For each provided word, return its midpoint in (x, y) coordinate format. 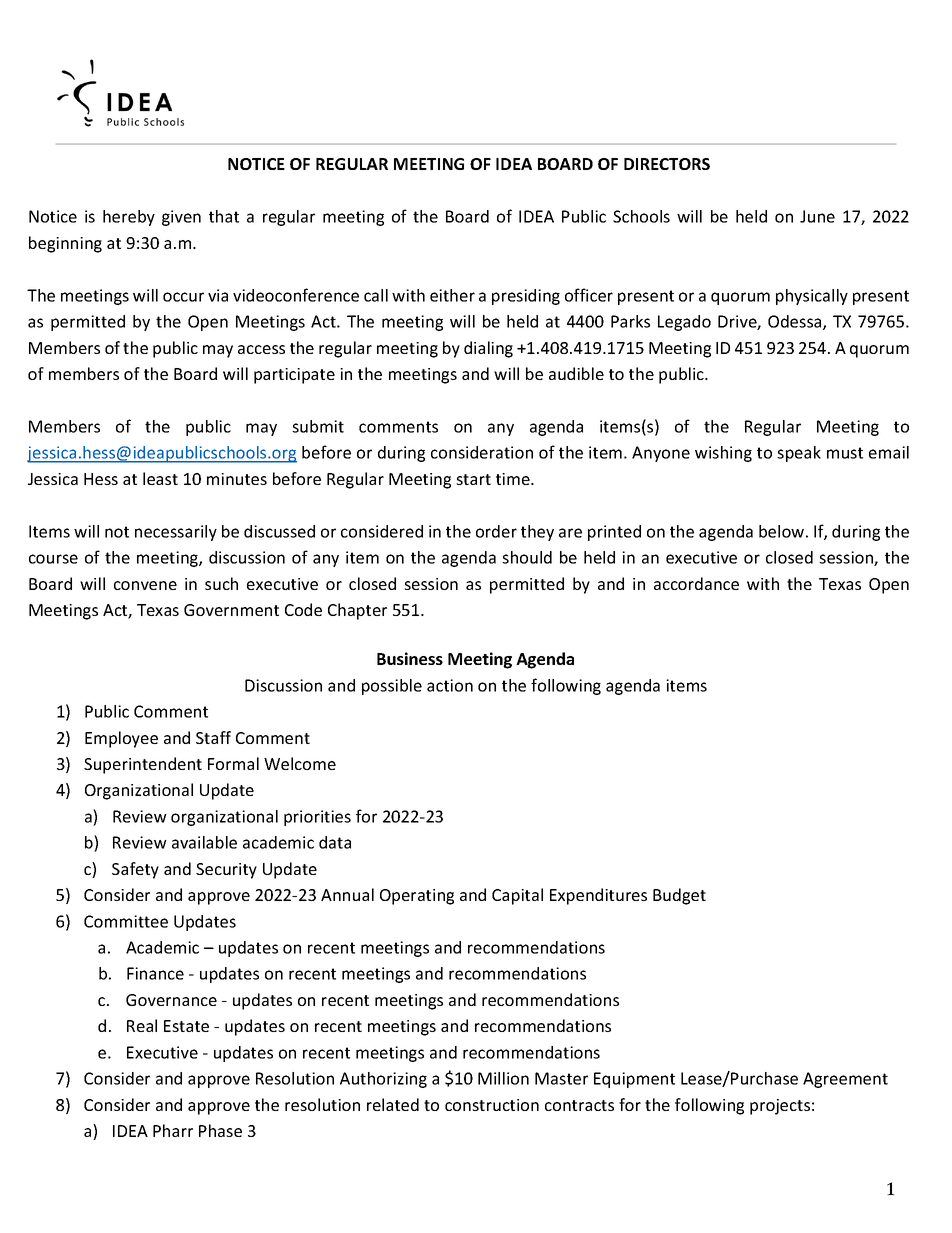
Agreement (845, 1080)
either (452, 295)
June (817, 216)
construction (492, 1105)
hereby (129, 218)
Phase (220, 1130)
